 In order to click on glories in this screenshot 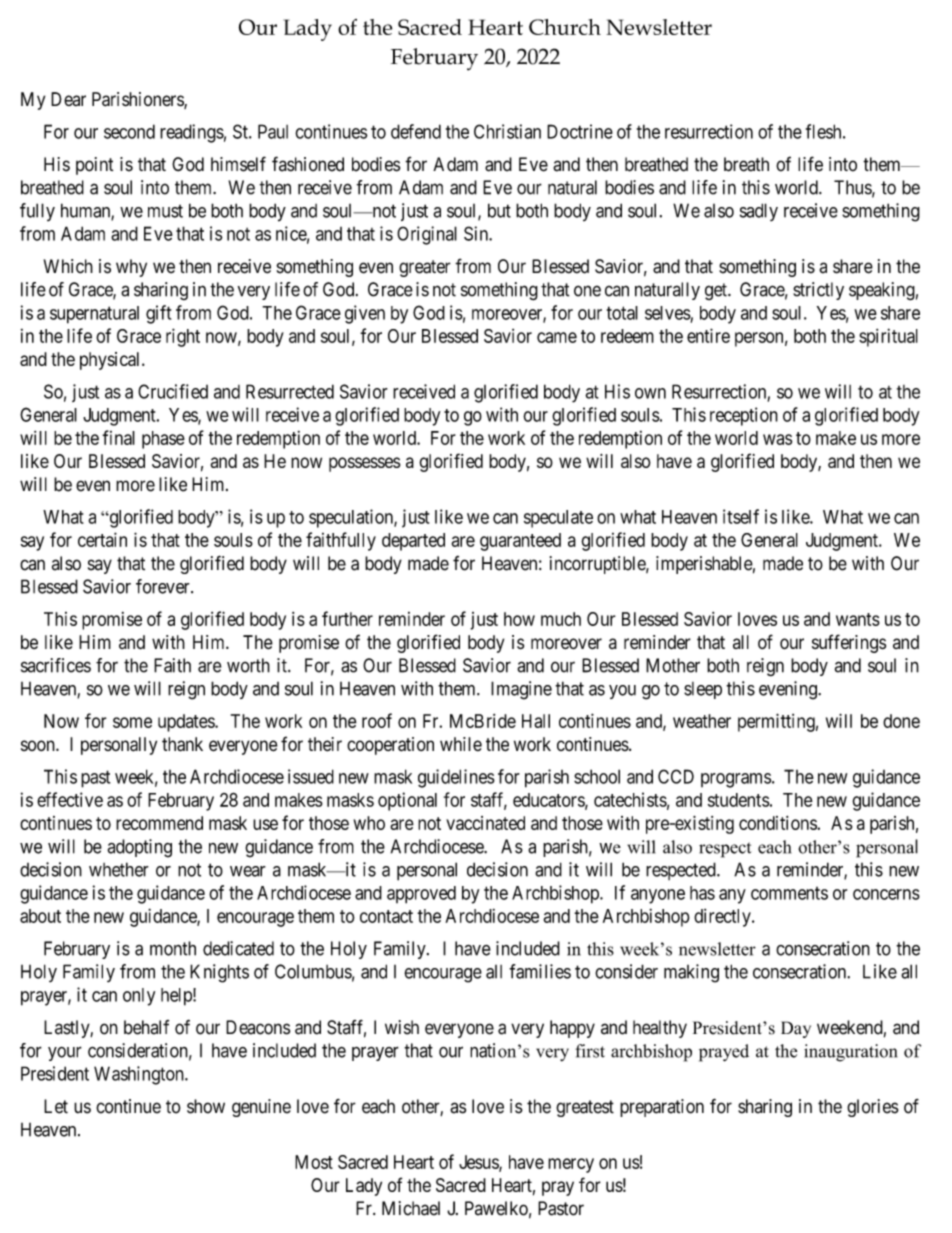, I will do `click(873, 1108)`.
